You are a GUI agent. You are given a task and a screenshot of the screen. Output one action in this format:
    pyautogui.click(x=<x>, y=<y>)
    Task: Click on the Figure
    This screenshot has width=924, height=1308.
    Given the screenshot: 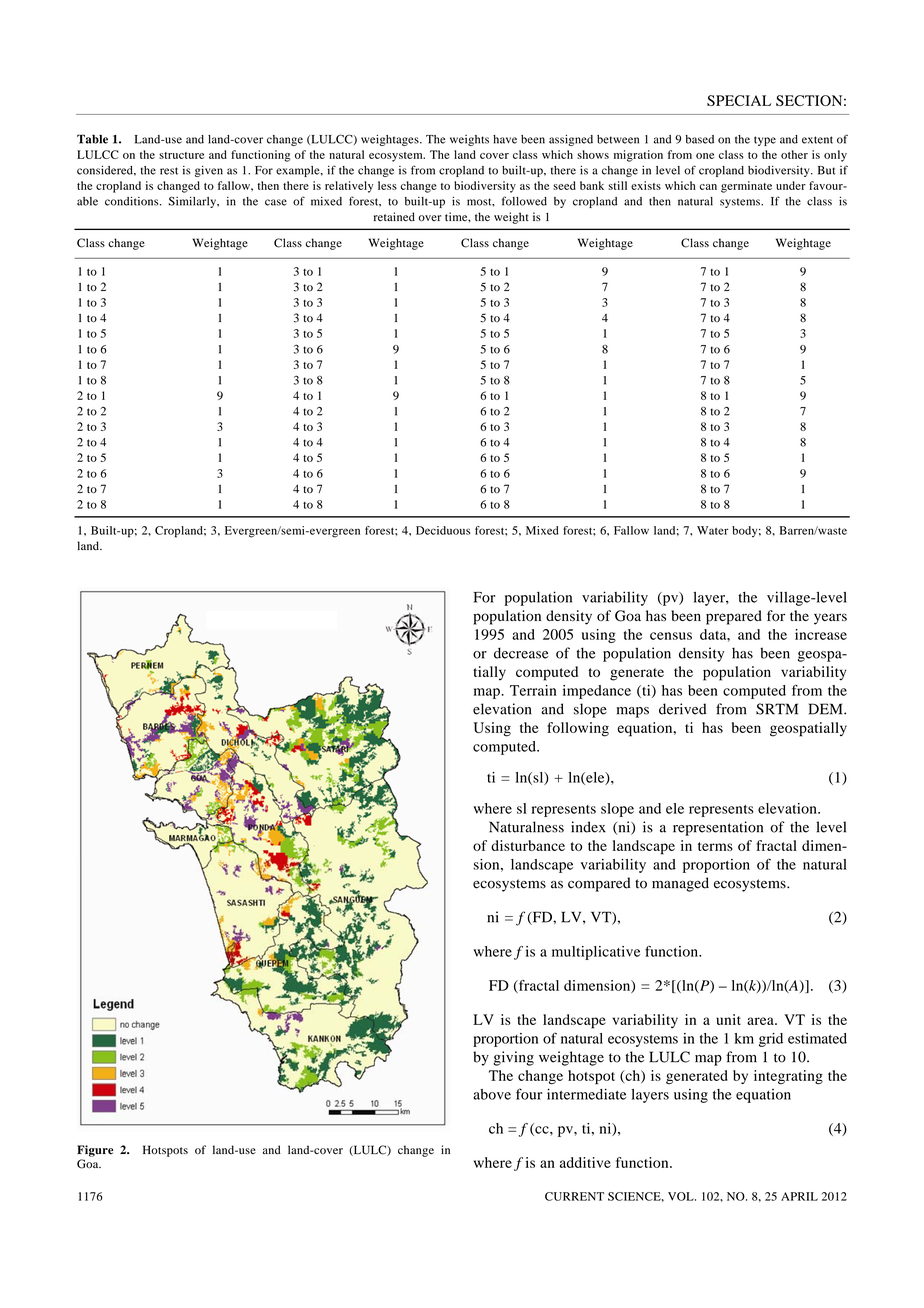 What is the action you would take?
    pyautogui.click(x=95, y=1151)
